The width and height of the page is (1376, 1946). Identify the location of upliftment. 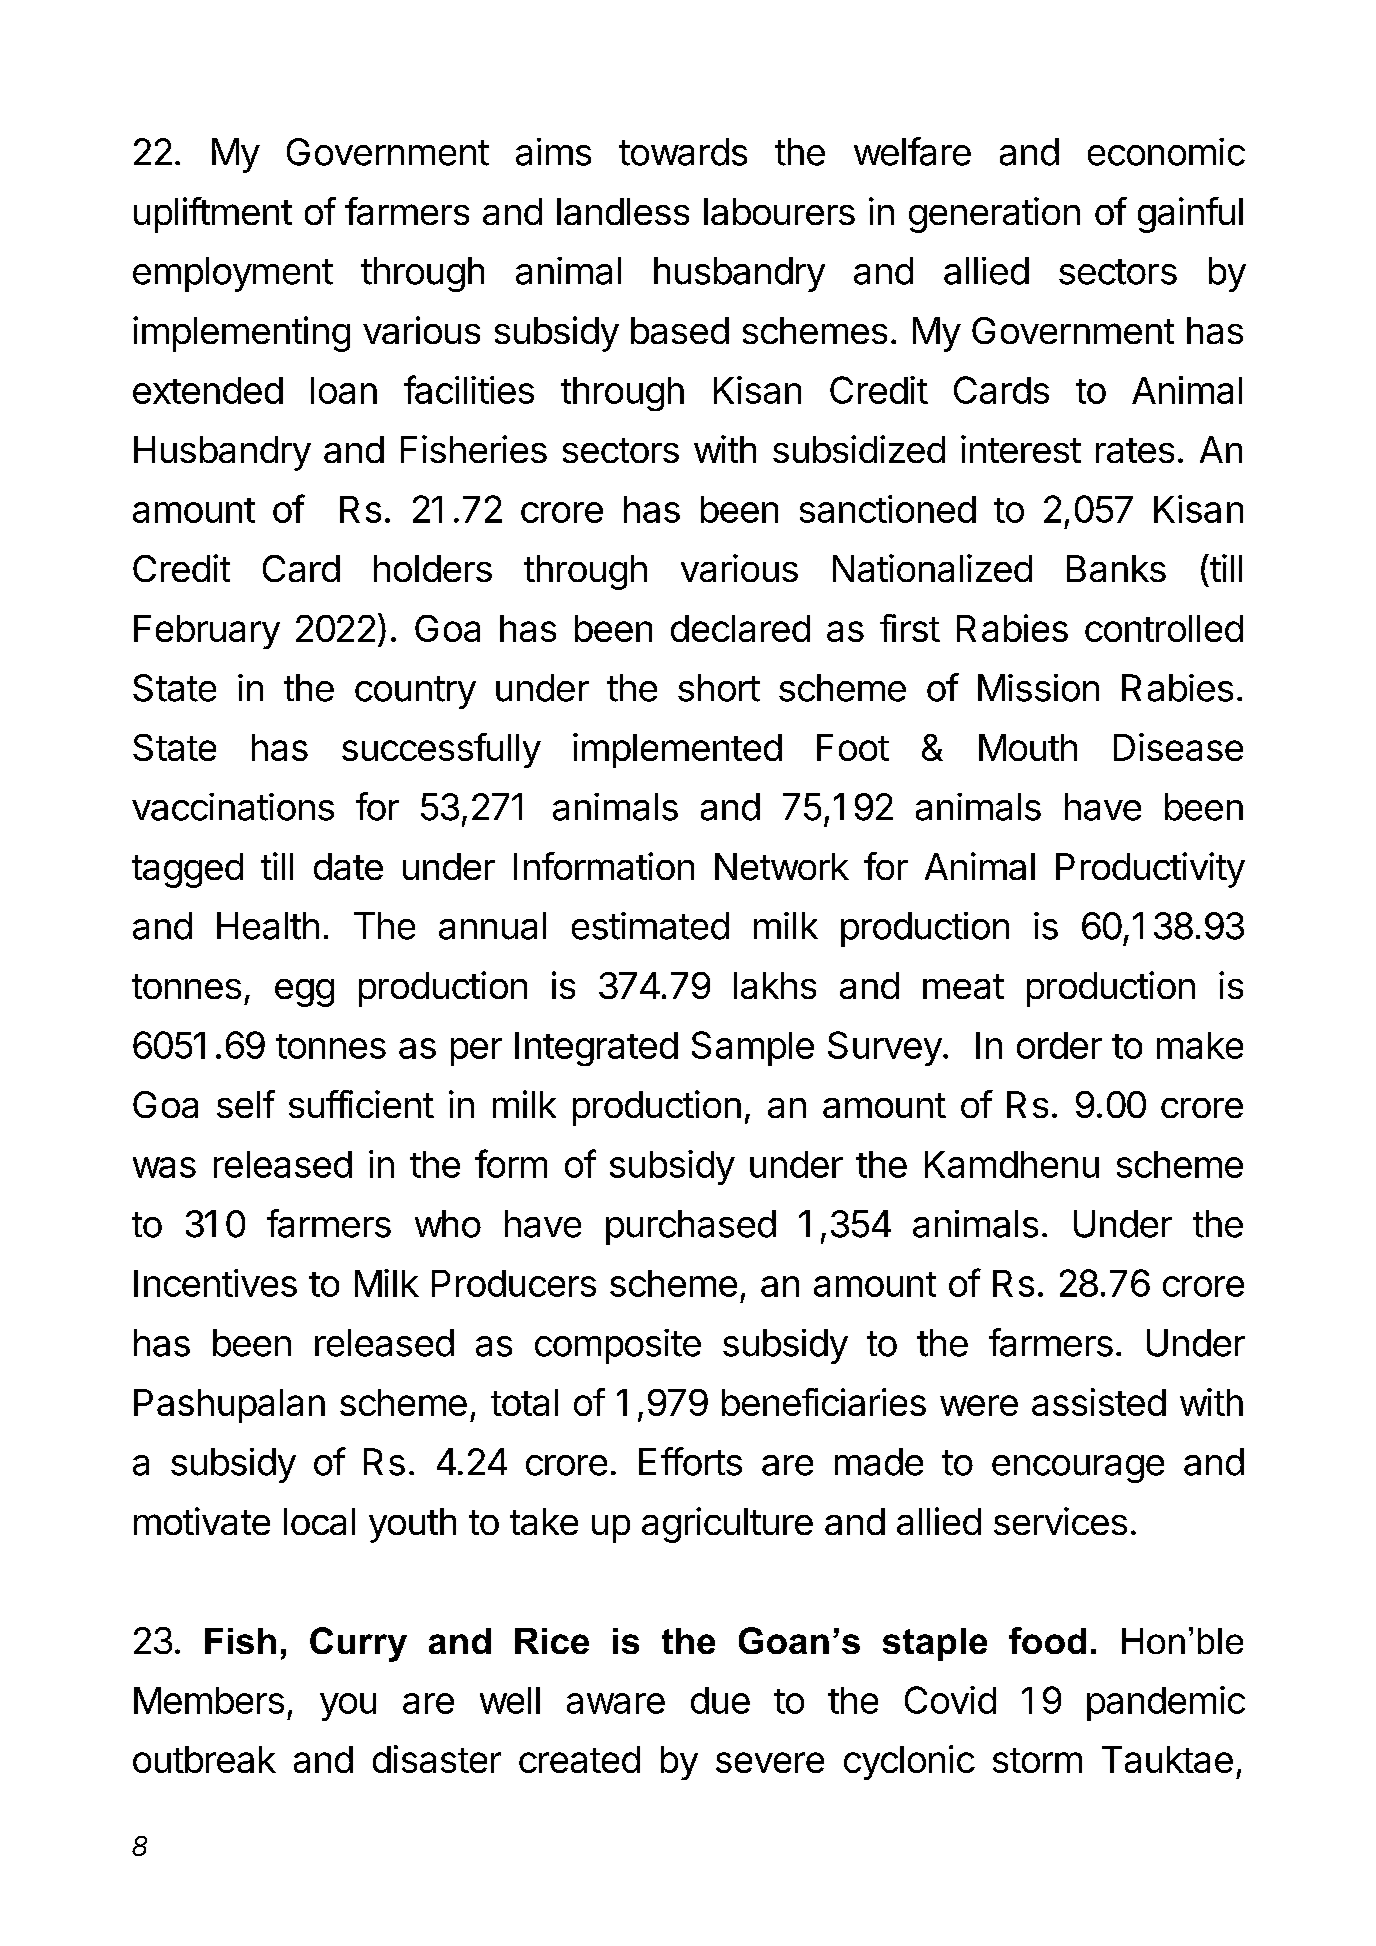
(213, 215).
